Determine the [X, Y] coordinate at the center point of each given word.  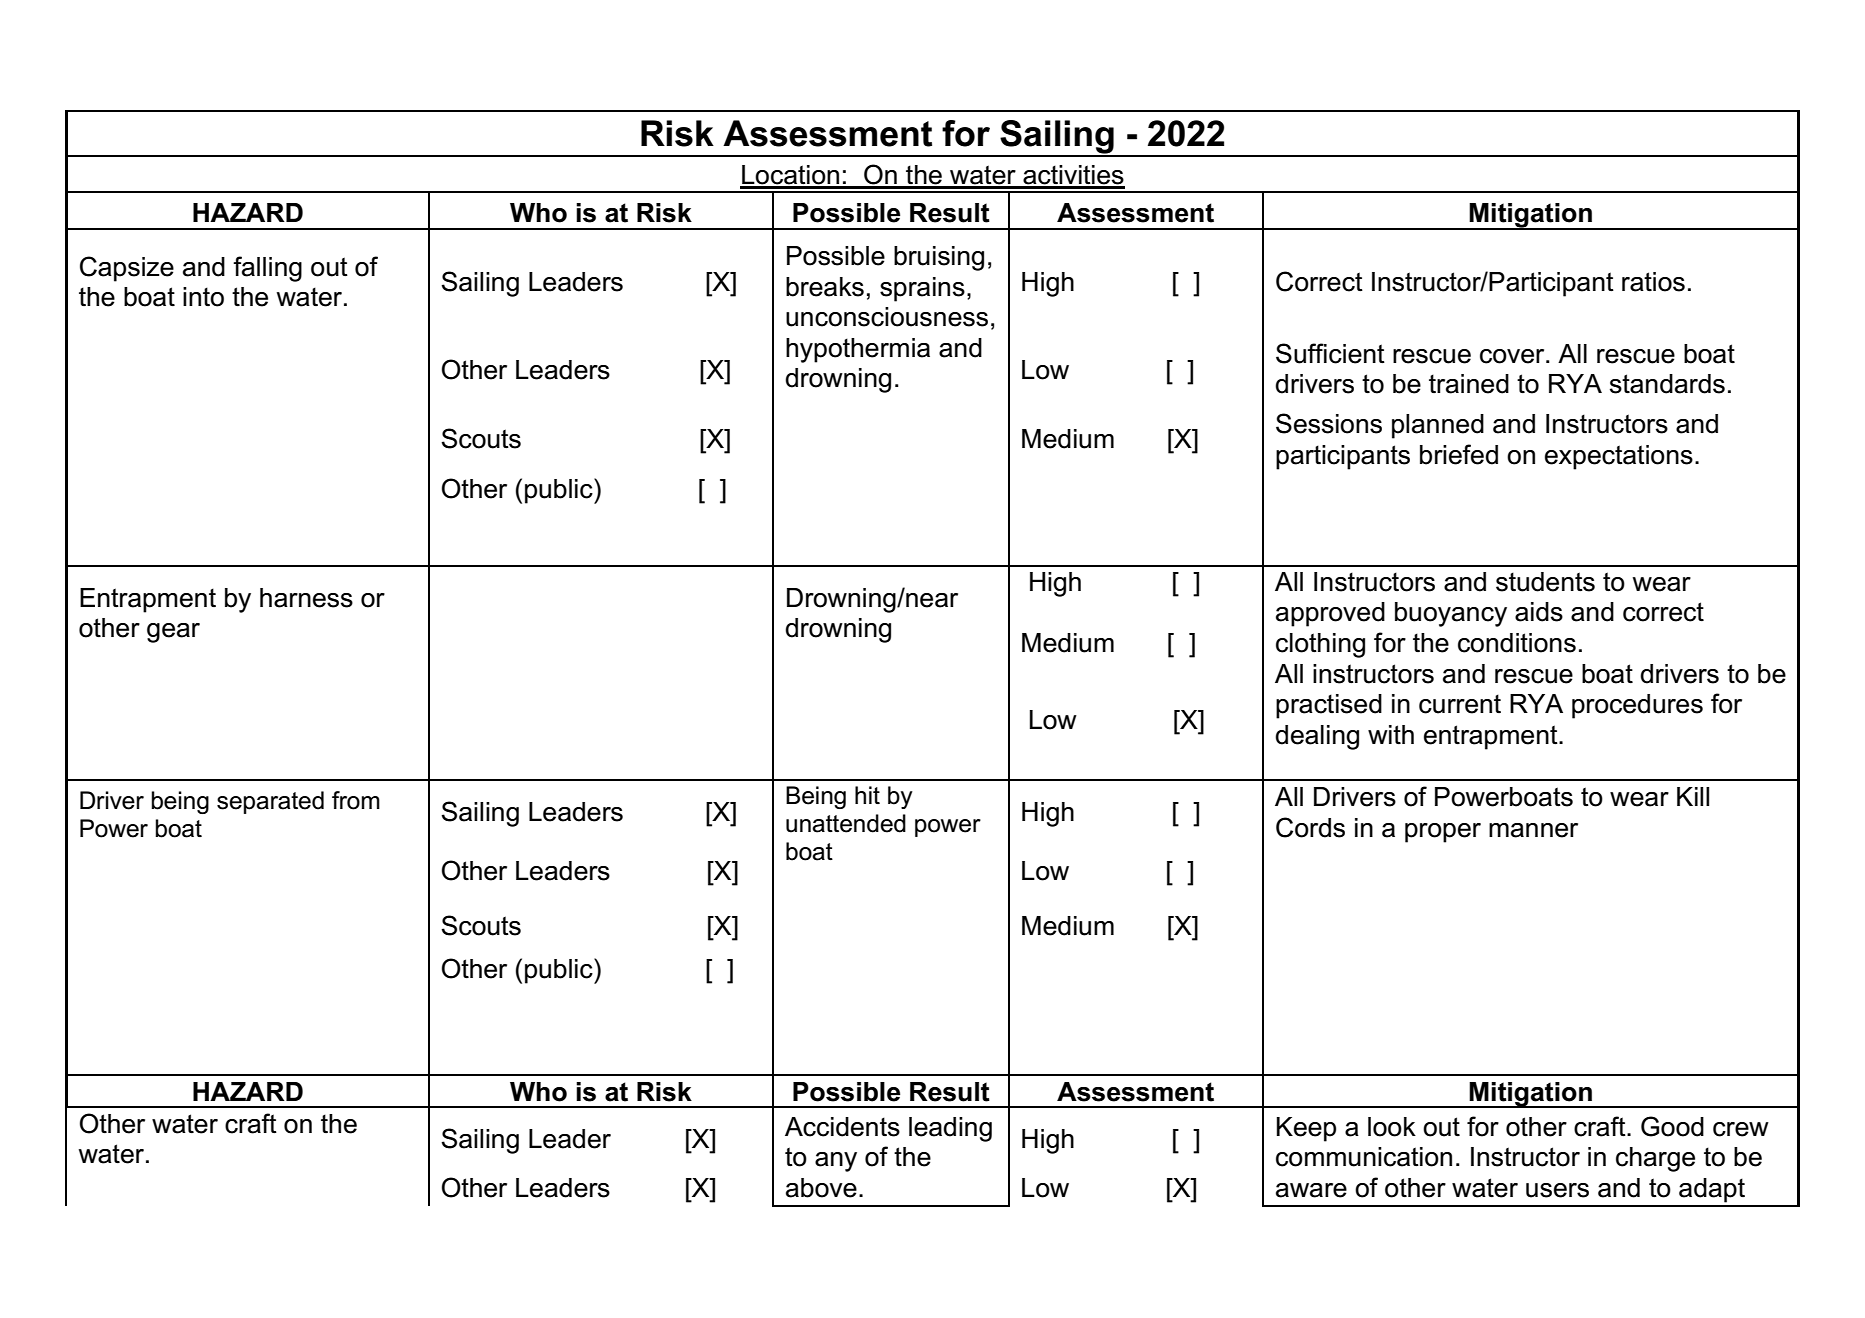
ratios [1653, 282]
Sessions [1329, 423]
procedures [1637, 706]
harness [306, 598]
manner [1533, 830]
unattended [846, 823]
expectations [1619, 457]
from [356, 800]
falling [267, 269]
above [821, 1188]
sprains [922, 289]
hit [867, 795]
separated [270, 802]
